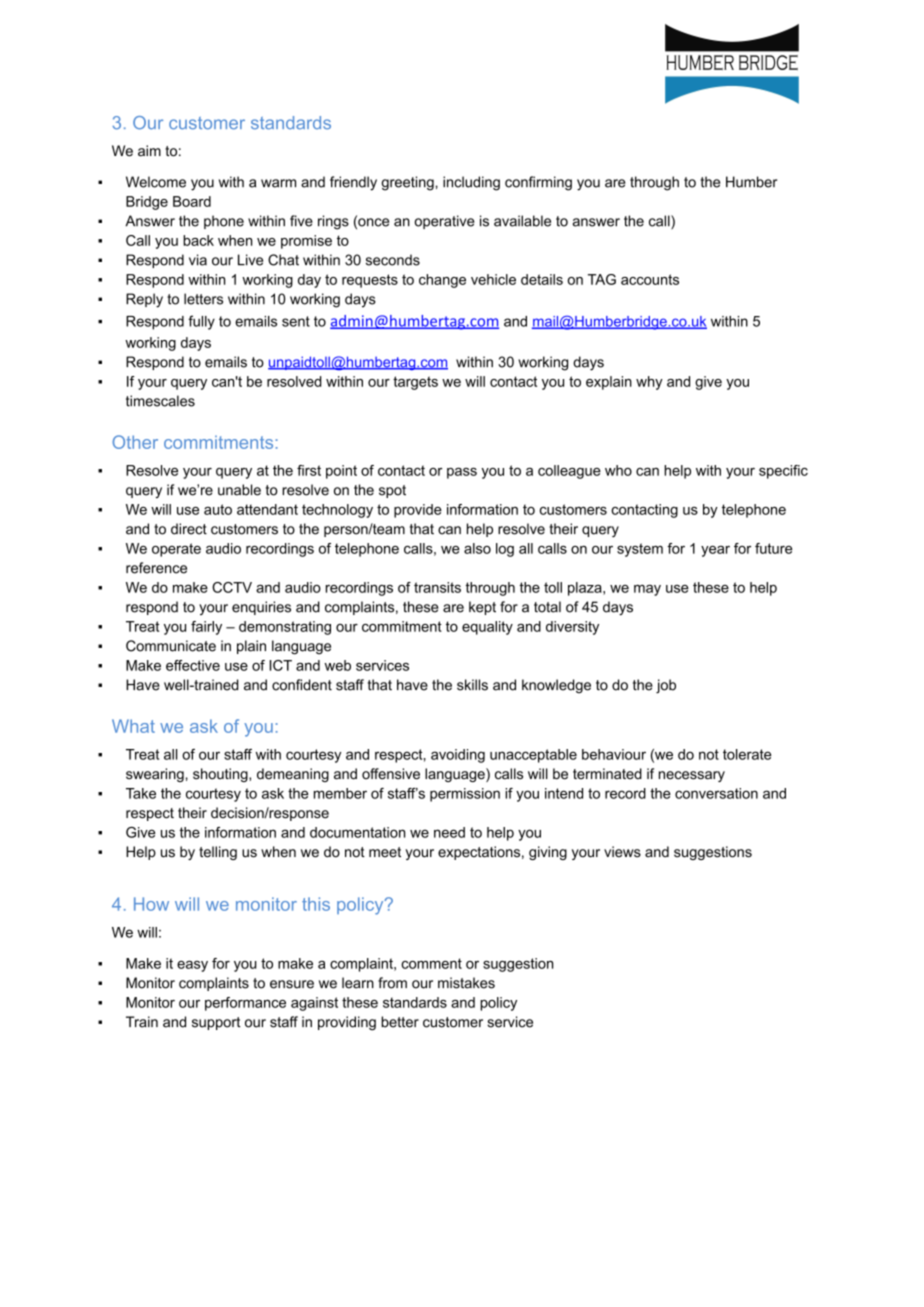  Describe the element at coordinates (232, 587) in the page. I see `CCTV` at that location.
